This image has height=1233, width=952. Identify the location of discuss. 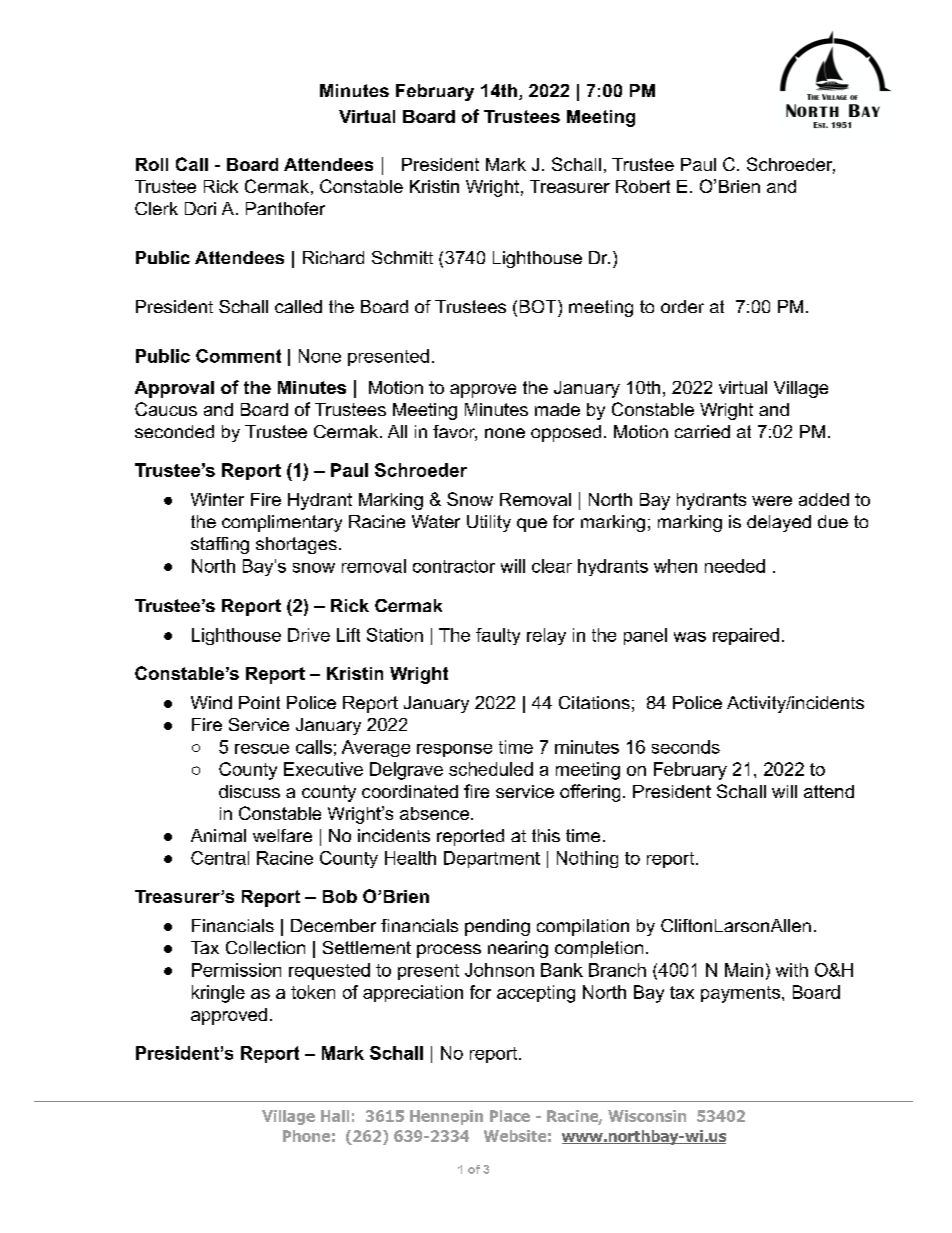
(249, 791).
